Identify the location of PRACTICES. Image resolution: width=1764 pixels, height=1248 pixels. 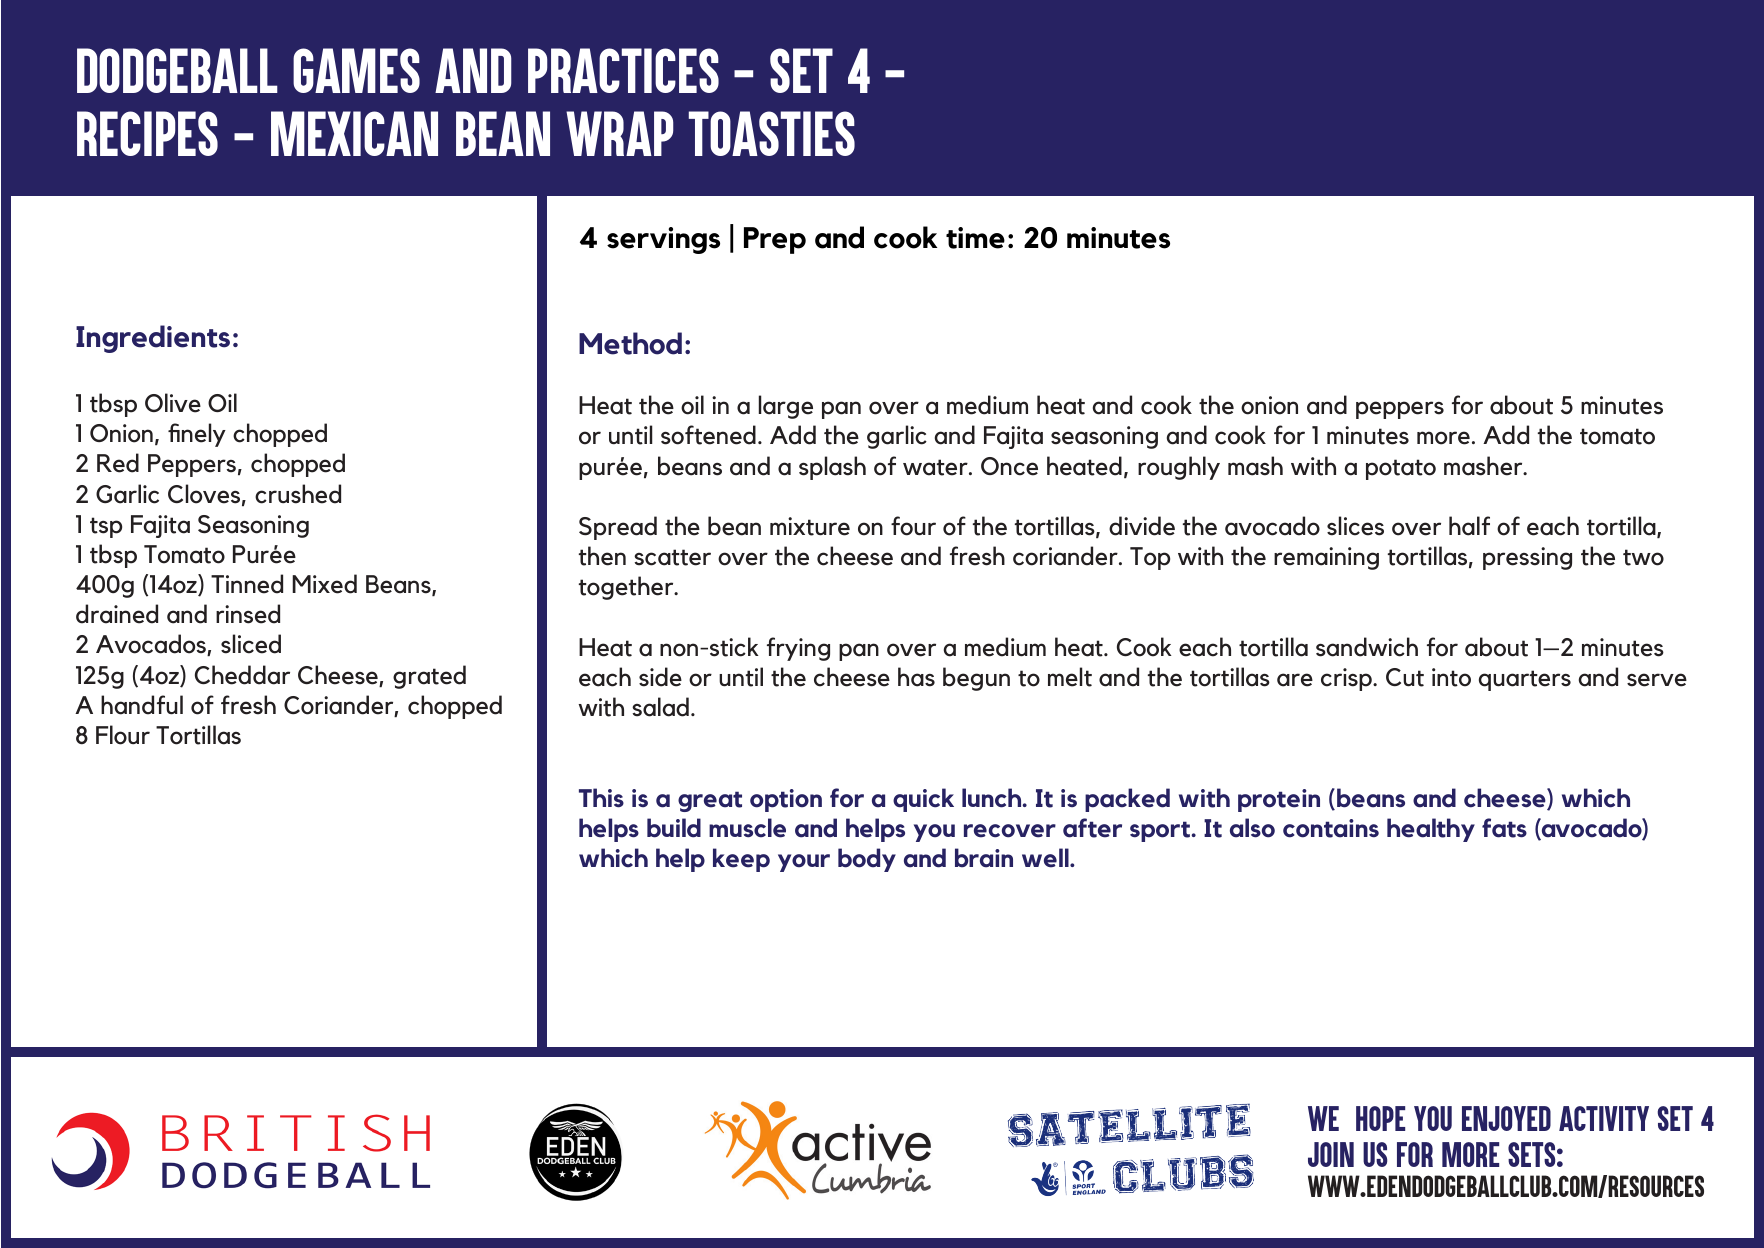
(623, 70).
